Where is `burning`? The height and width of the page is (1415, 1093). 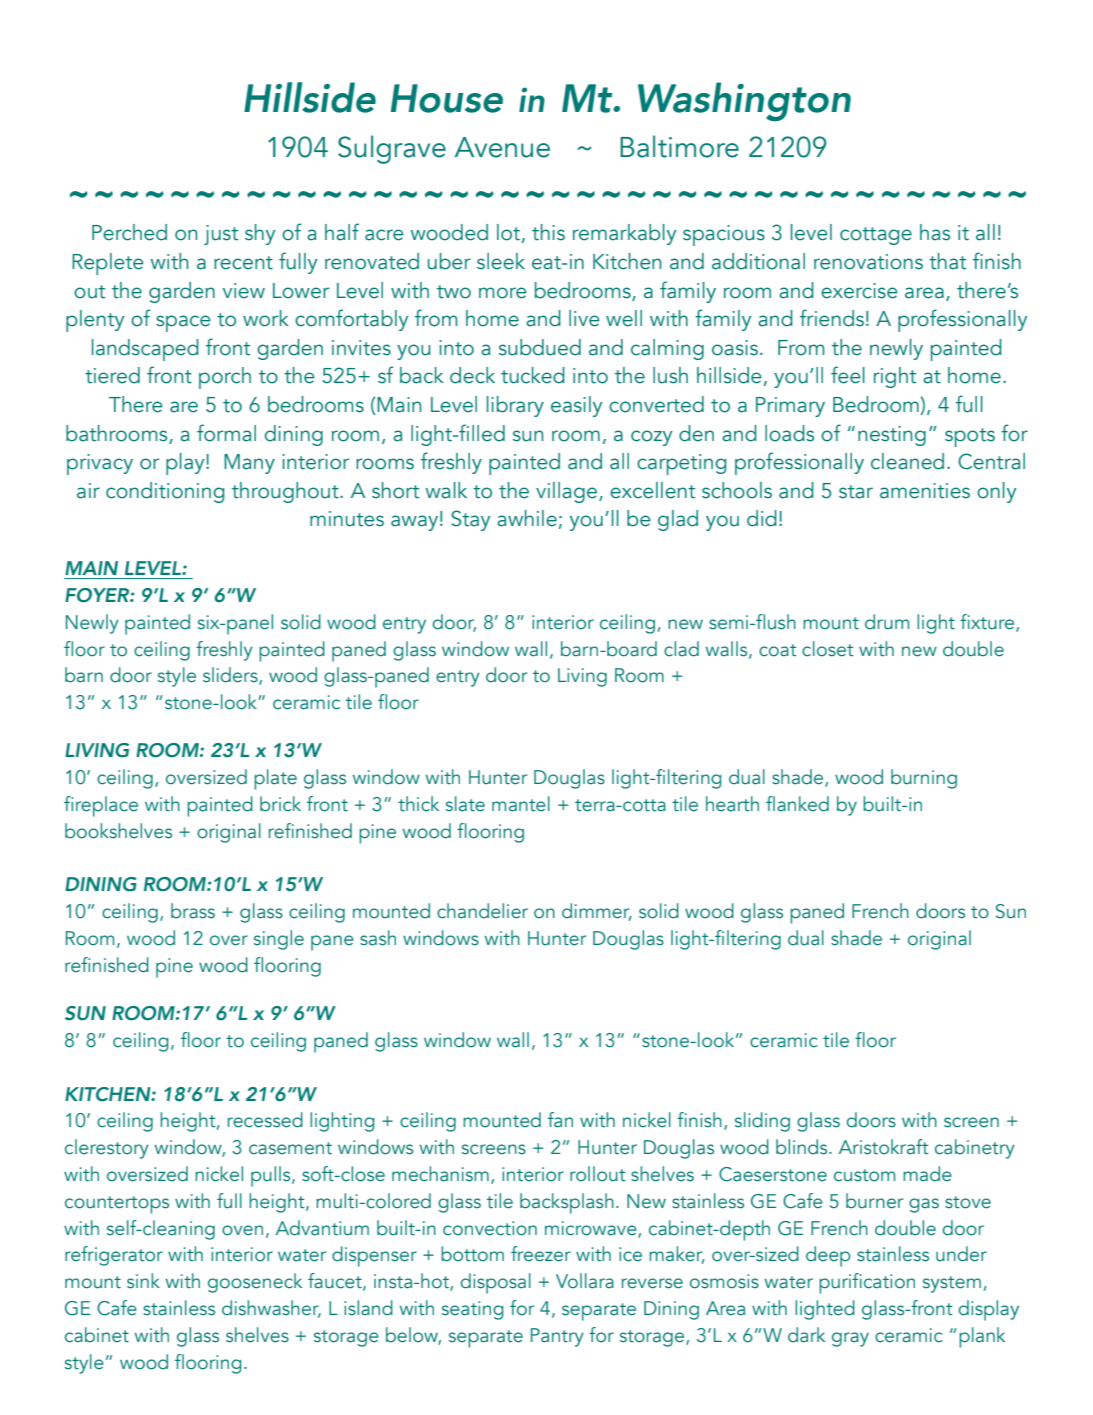 burning is located at coordinates (924, 779).
